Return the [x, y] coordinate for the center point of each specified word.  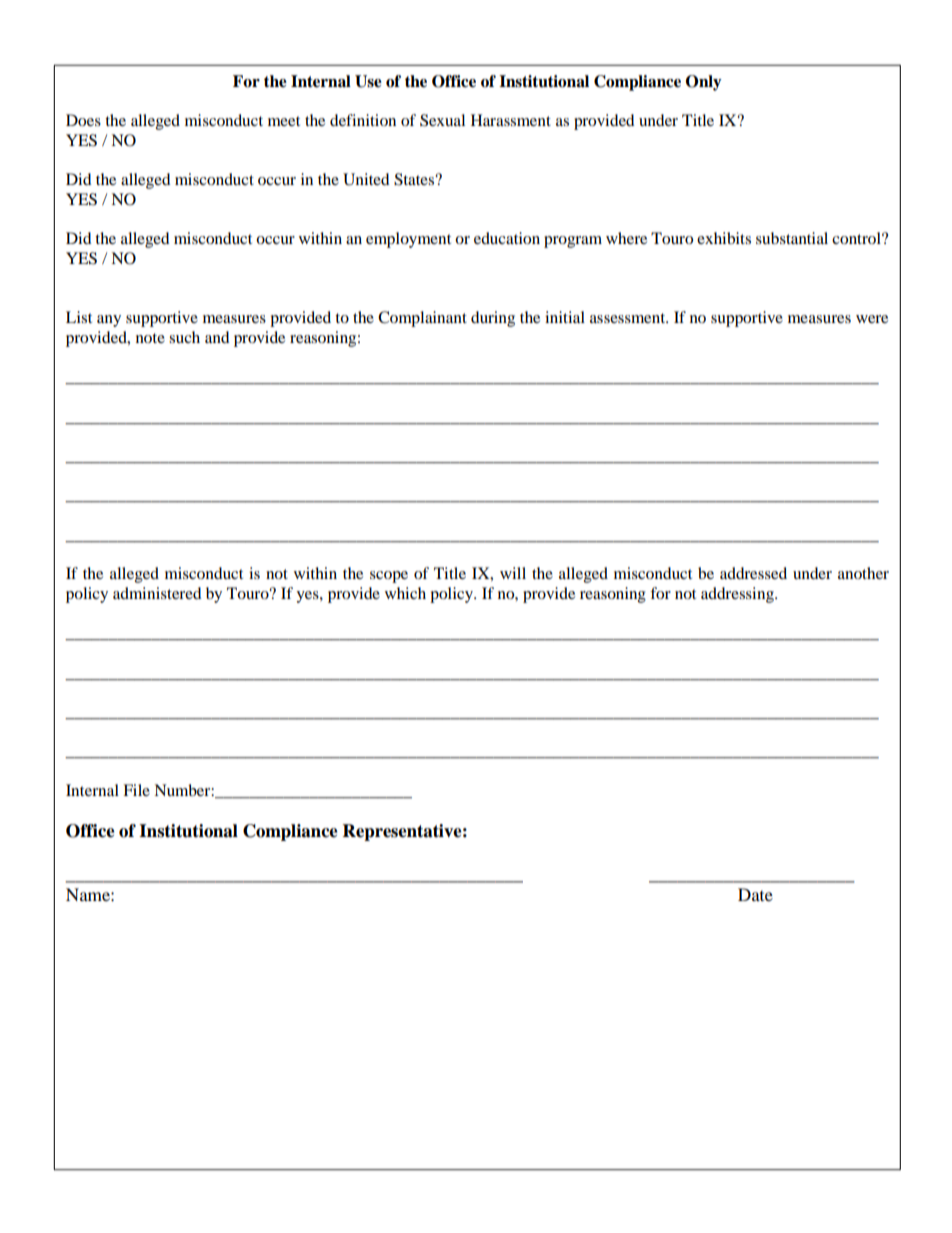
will [513, 573]
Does [83, 120]
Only [704, 83]
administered [157, 593]
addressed [753, 573]
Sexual [442, 120]
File [136, 790]
